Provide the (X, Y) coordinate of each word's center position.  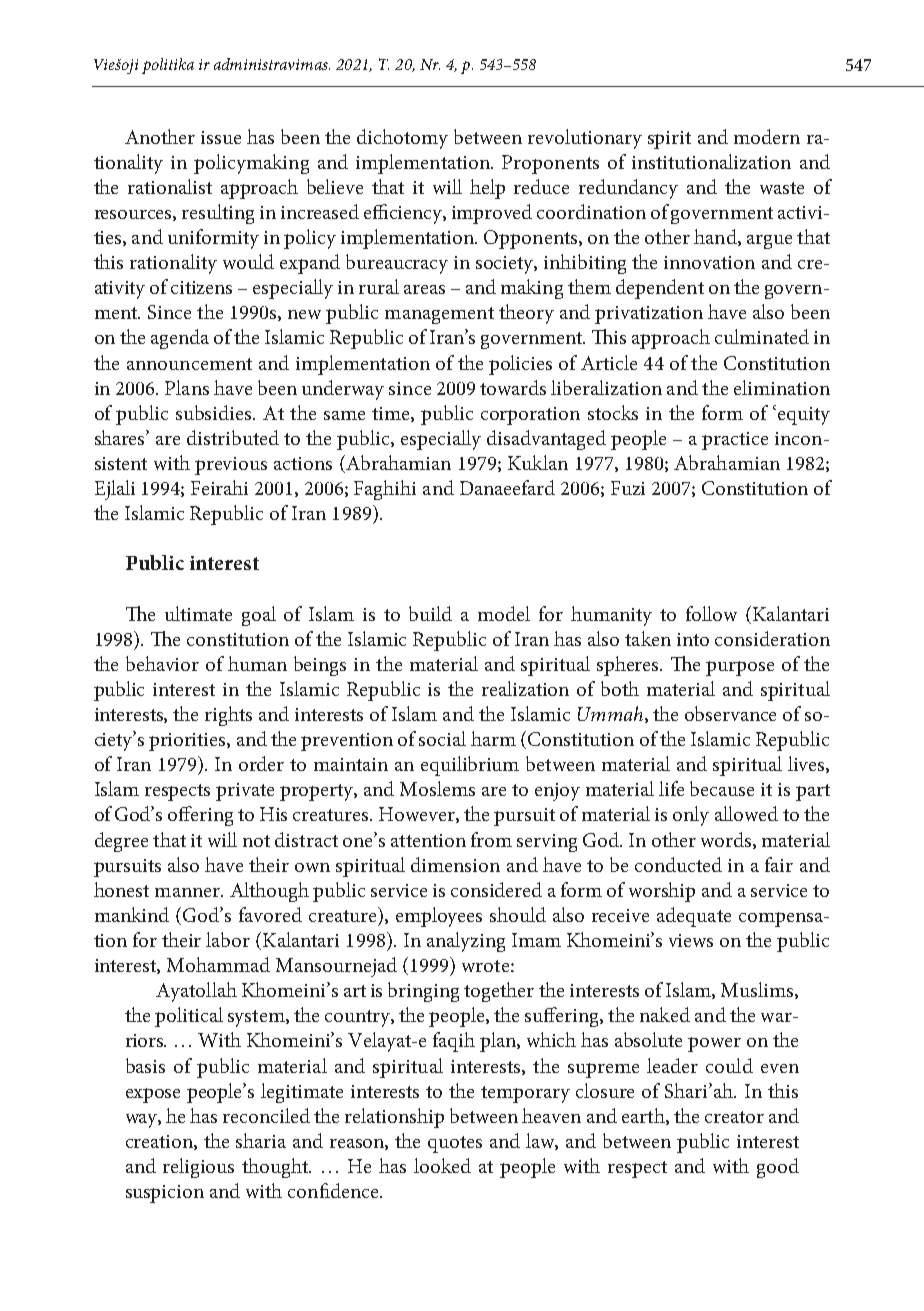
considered (496, 889)
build (430, 613)
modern (767, 136)
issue (221, 137)
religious (198, 1168)
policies (520, 365)
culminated (762, 336)
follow (711, 613)
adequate (694, 917)
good (778, 1168)
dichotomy (402, 139)
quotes (455, 1144)
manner (189, 892)
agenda (180, 339)
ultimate (198, 613)
